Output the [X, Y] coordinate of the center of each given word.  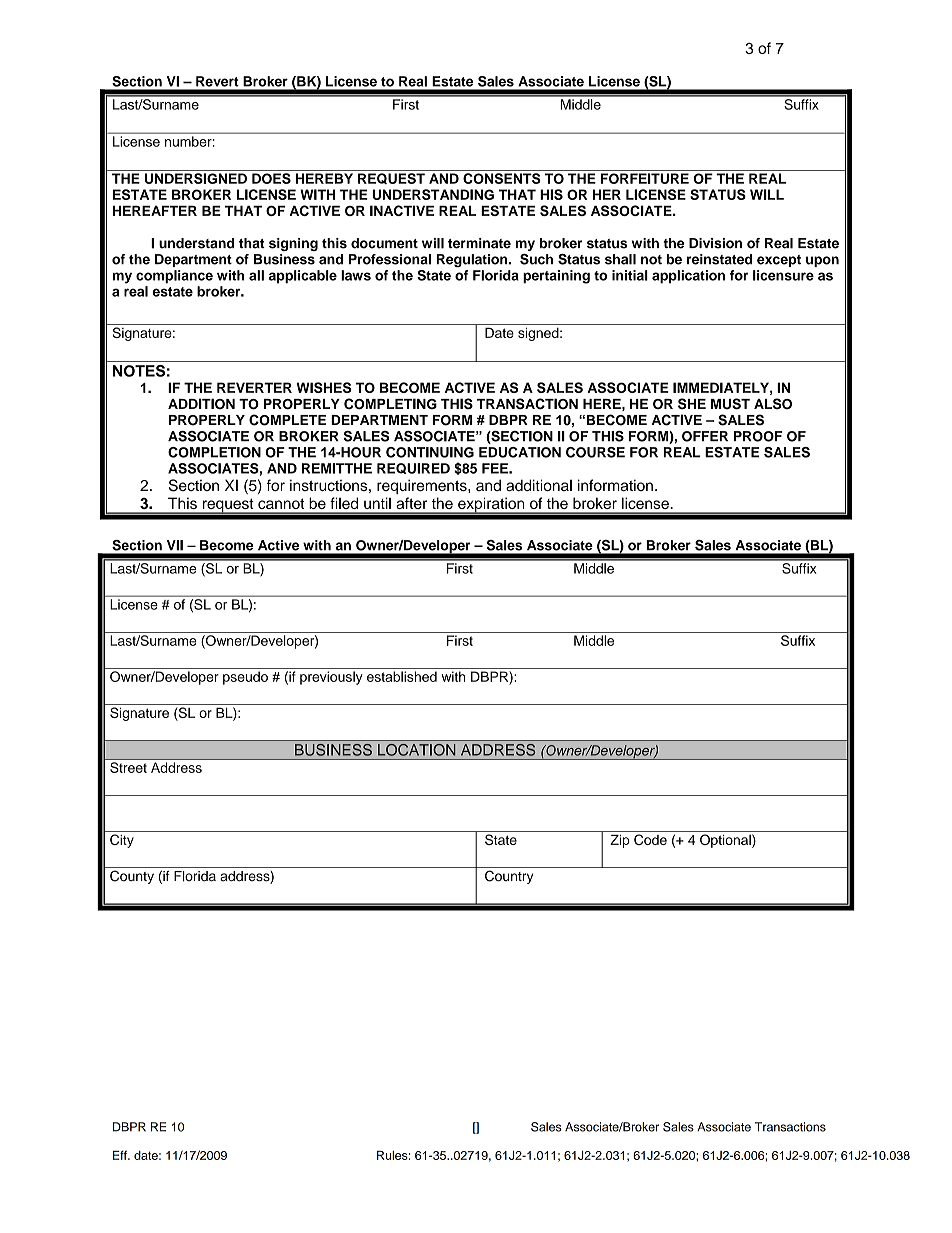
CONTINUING [430, 452]
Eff [121, 1155]
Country [509, 877]
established [402, 676]
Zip [620, 841]
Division [715, 243]
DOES [271, 178]
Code [650, 839]
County [132, 877]
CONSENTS [502, 178]
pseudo [245, 678]
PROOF [758, 436]
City [122, 841]
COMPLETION [214, 452]
